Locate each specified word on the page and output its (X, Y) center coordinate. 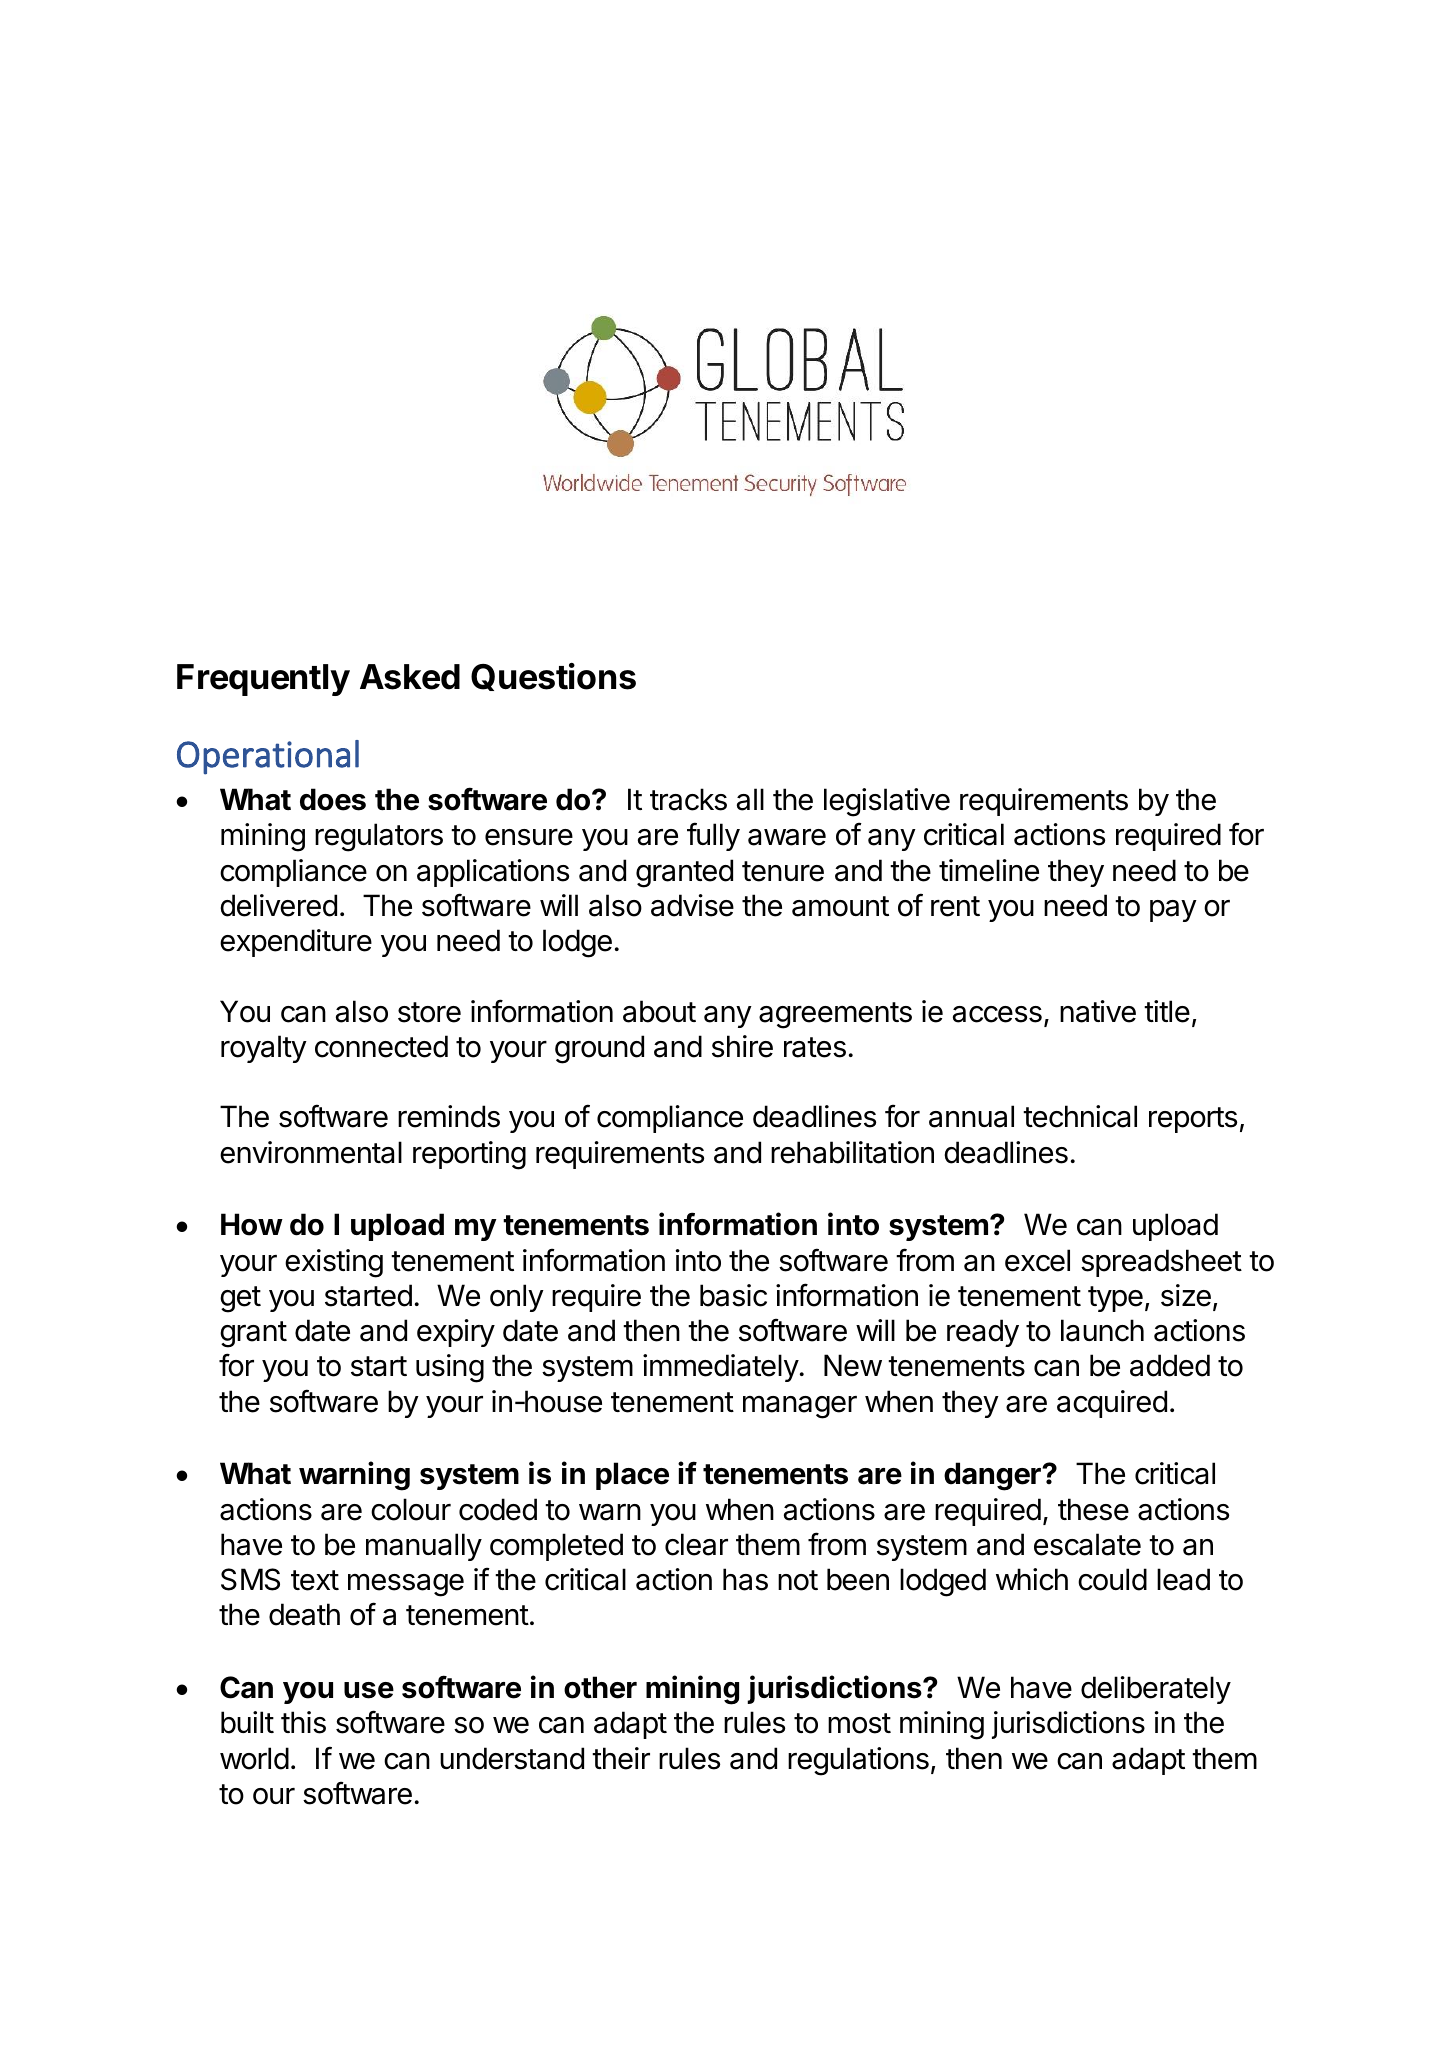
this (303, 1722)
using (450, 1368)
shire (742, 1046)
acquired (1112, 1404)
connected (381, 1046)
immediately (721, 1368)
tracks (688, 799)
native (1098, 1011)
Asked (410, 677)
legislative (887, 802)
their (621, 1758)
